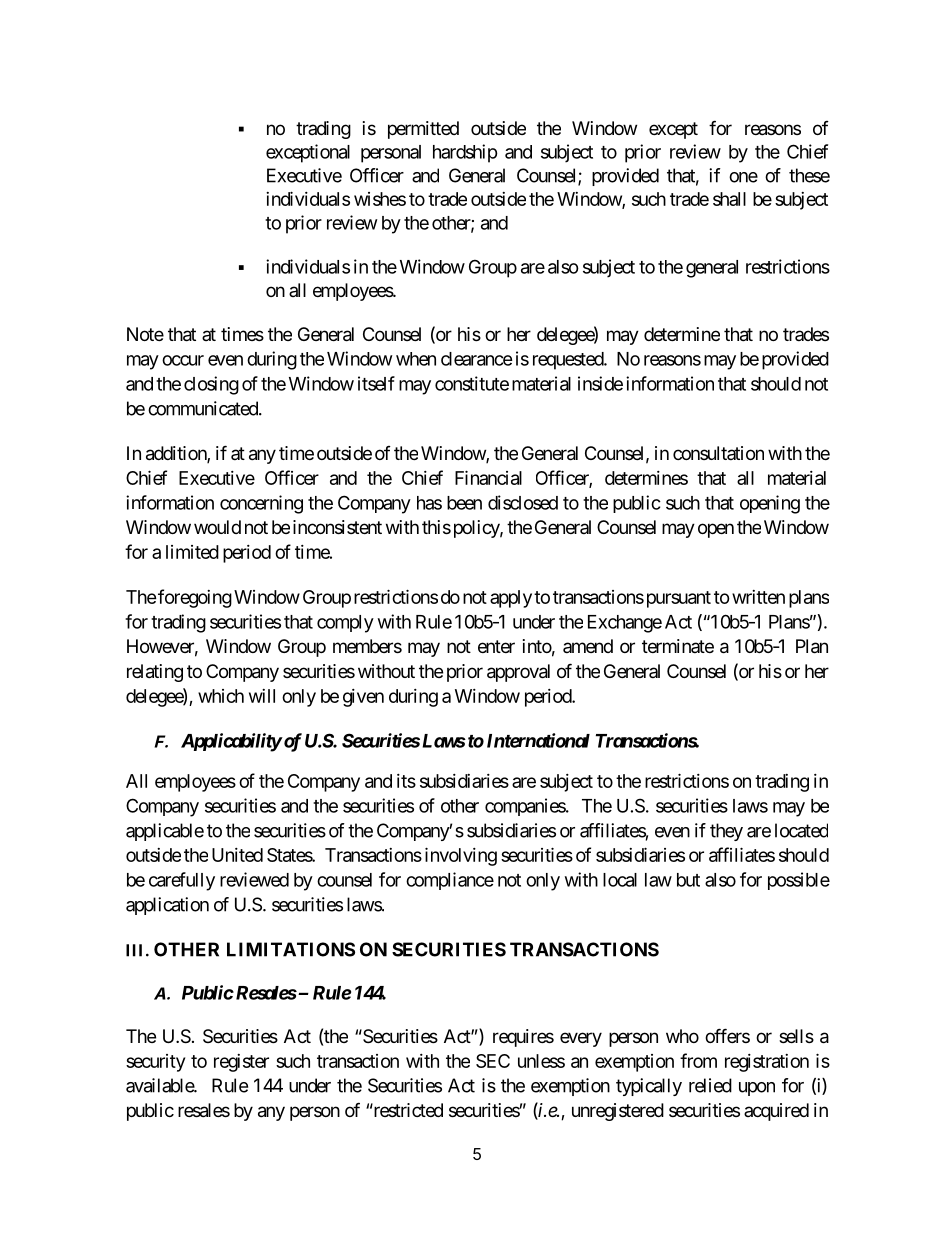  What do you see at coordinates (729, 199) in the screenshot?
I see `shall` at bounding box center [729, 199].
